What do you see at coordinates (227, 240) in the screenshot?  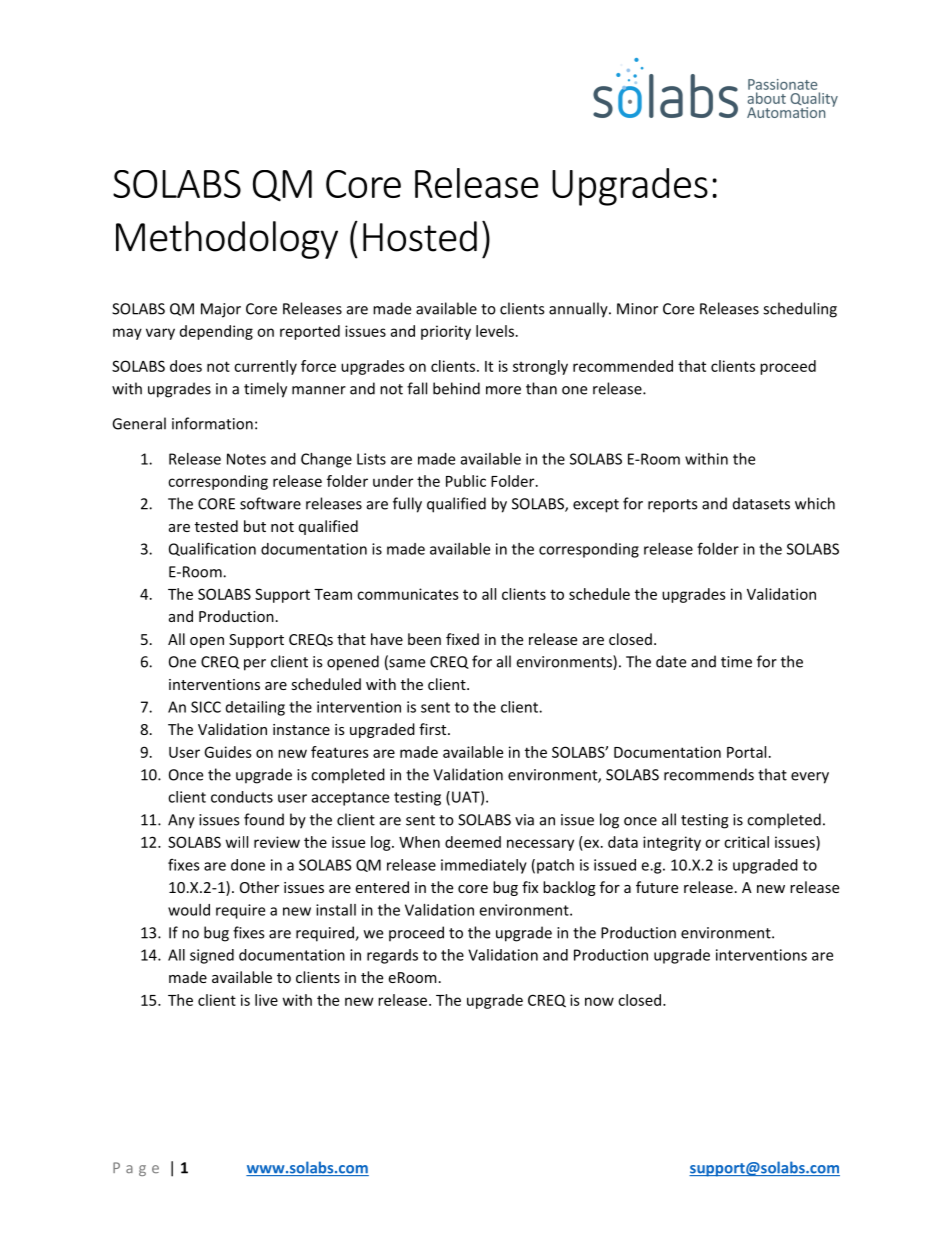 I see `Methodology` at bounding box center [227, 240].
